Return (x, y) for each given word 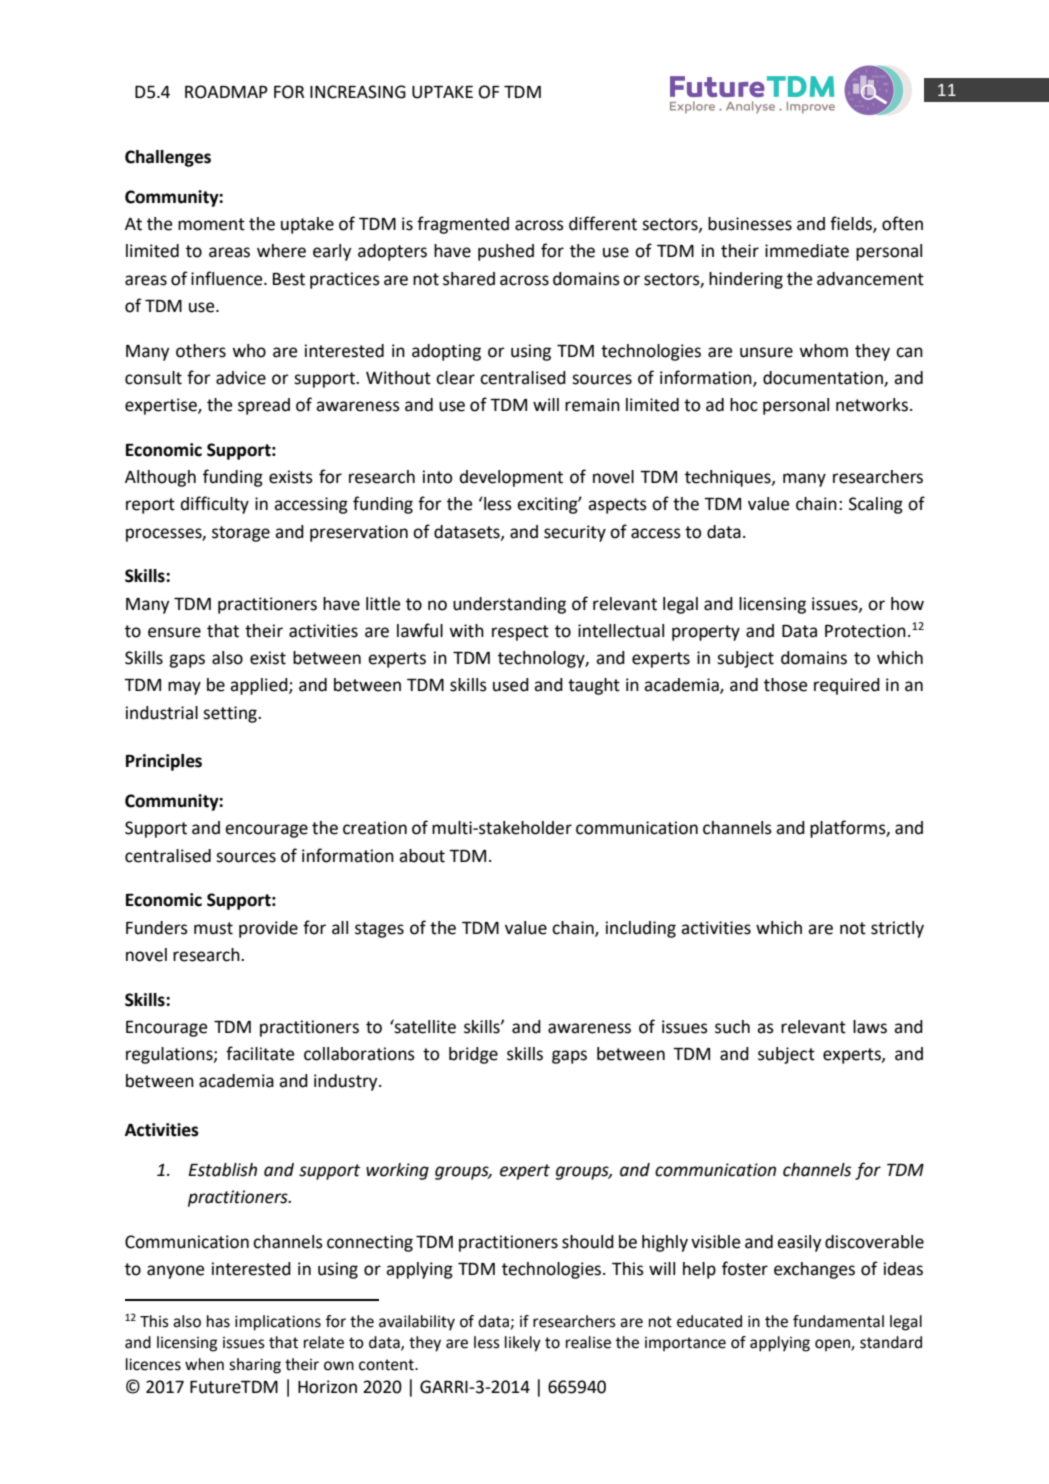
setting (231, 714)
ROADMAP (226, 92)
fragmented (463, 225)
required (847, 686)
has (218, 1321)
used (511, 685)
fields (852, 224)
